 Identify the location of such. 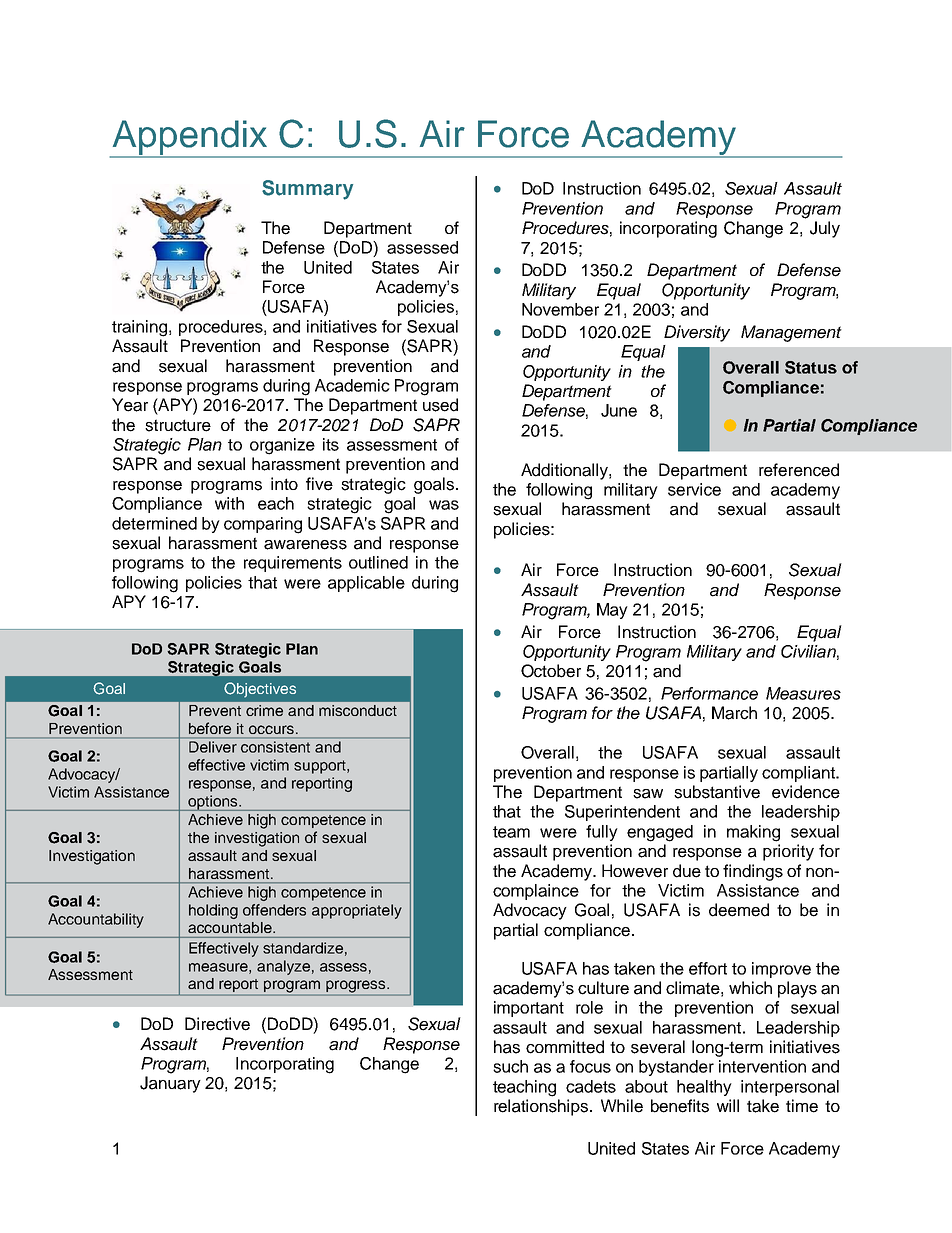
(510, 1066).
